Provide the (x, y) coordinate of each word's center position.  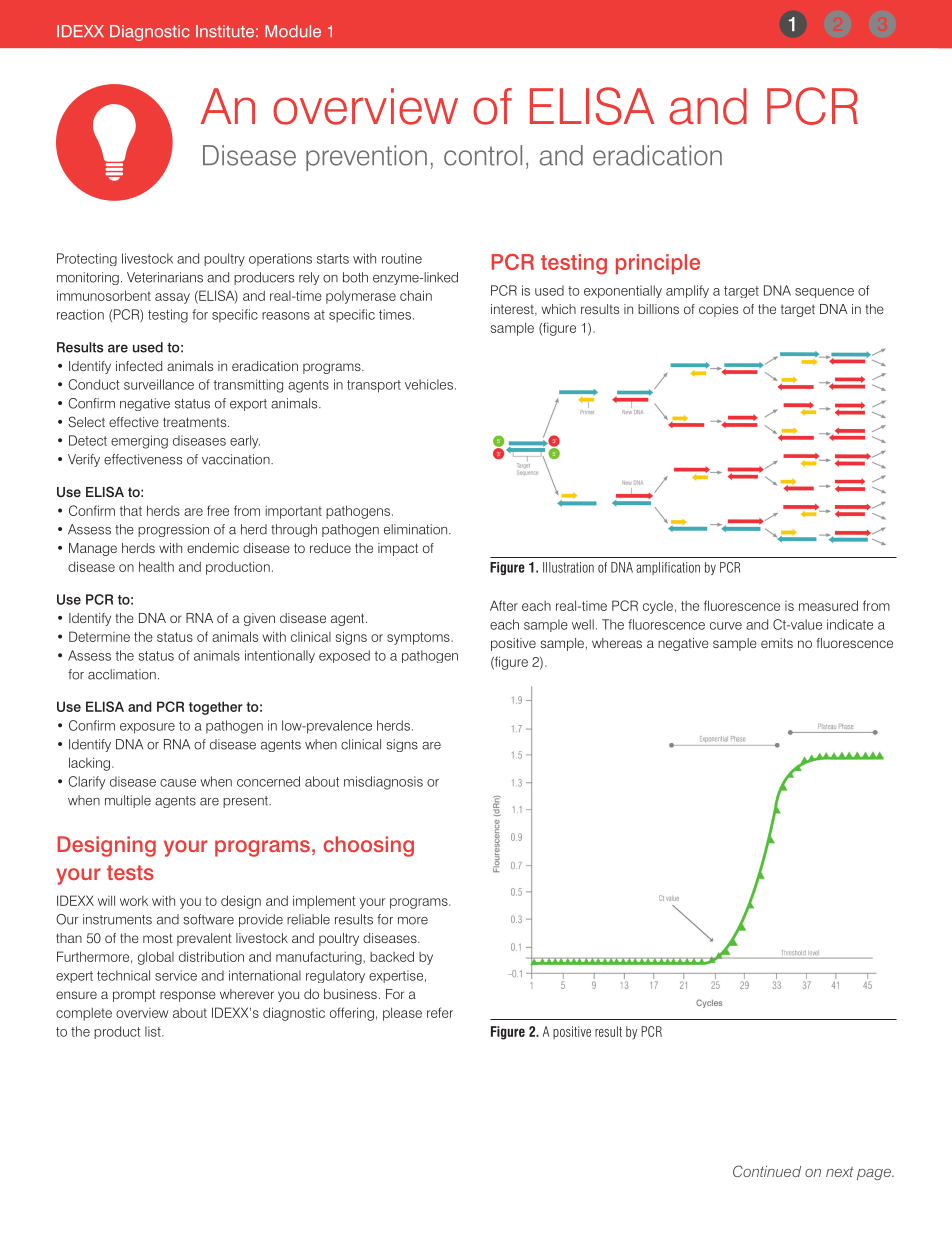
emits (777, 643)
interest (513, 310)
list (154, 1031)
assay (172, 298)
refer (440, 1012)
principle (658, 264)
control (483, 155)
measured (828, 605)
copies (718, 310)
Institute (225, 31)
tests (130, 872)
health (156, 566)
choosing (368, 846)
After (504, 605)
